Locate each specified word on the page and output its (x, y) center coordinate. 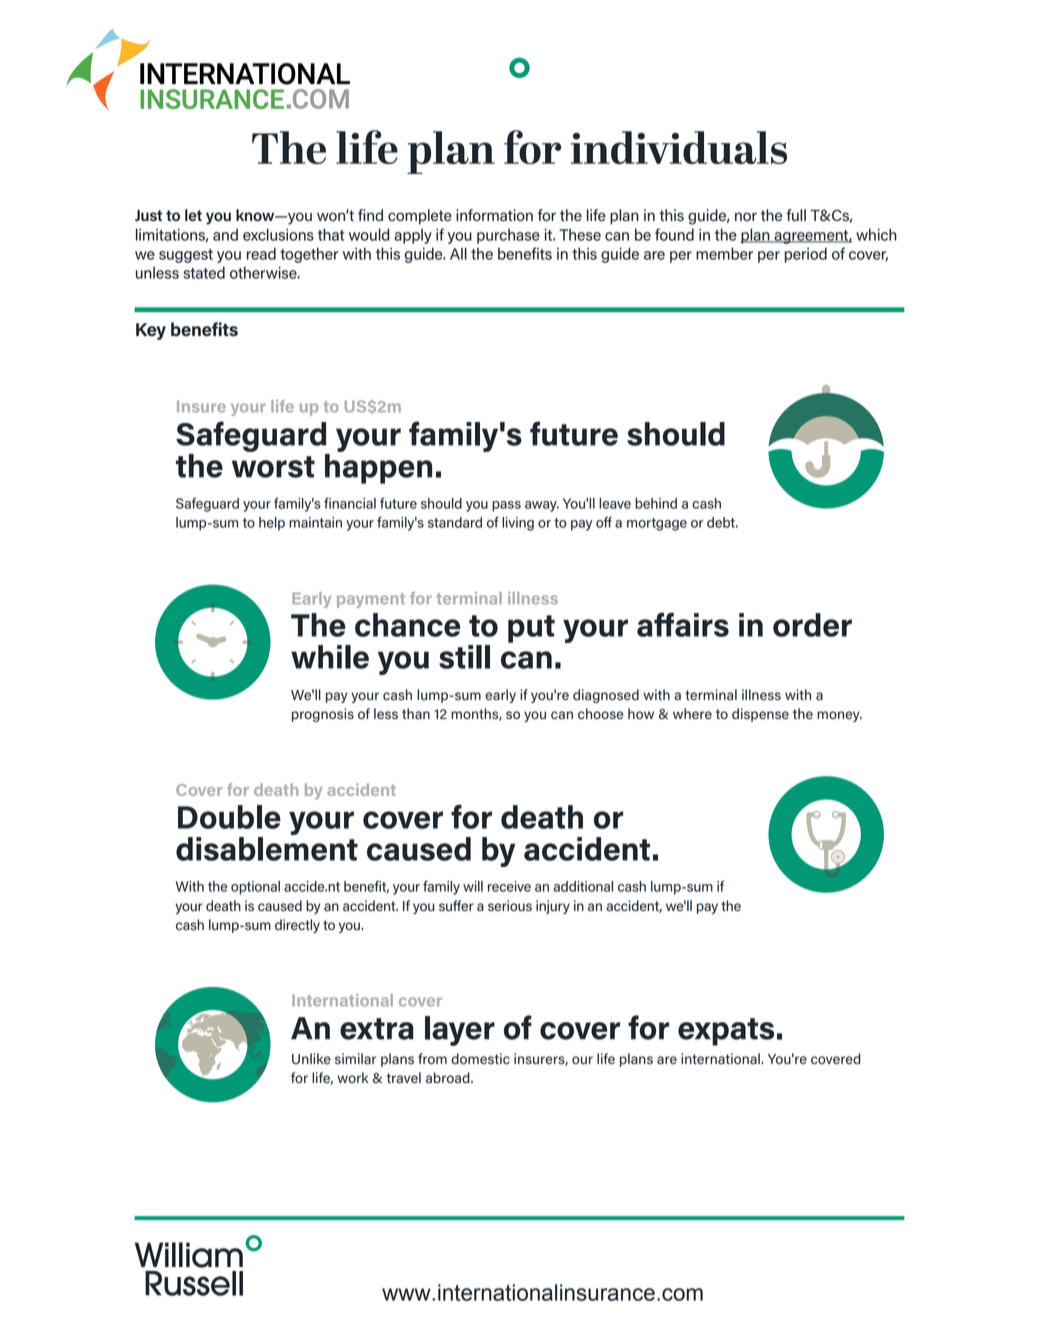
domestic (480, 1059)
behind (656, 503)
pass (506, 506)
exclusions (278, 234)
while (330, 657)
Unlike (311, 1058)
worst (273, 467)
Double (229, 817)
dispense (760, 715)
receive (509, 886)
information (494, 215)
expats (726, 1032)
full (796, 215)
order (812, 625)
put (531, 629)
